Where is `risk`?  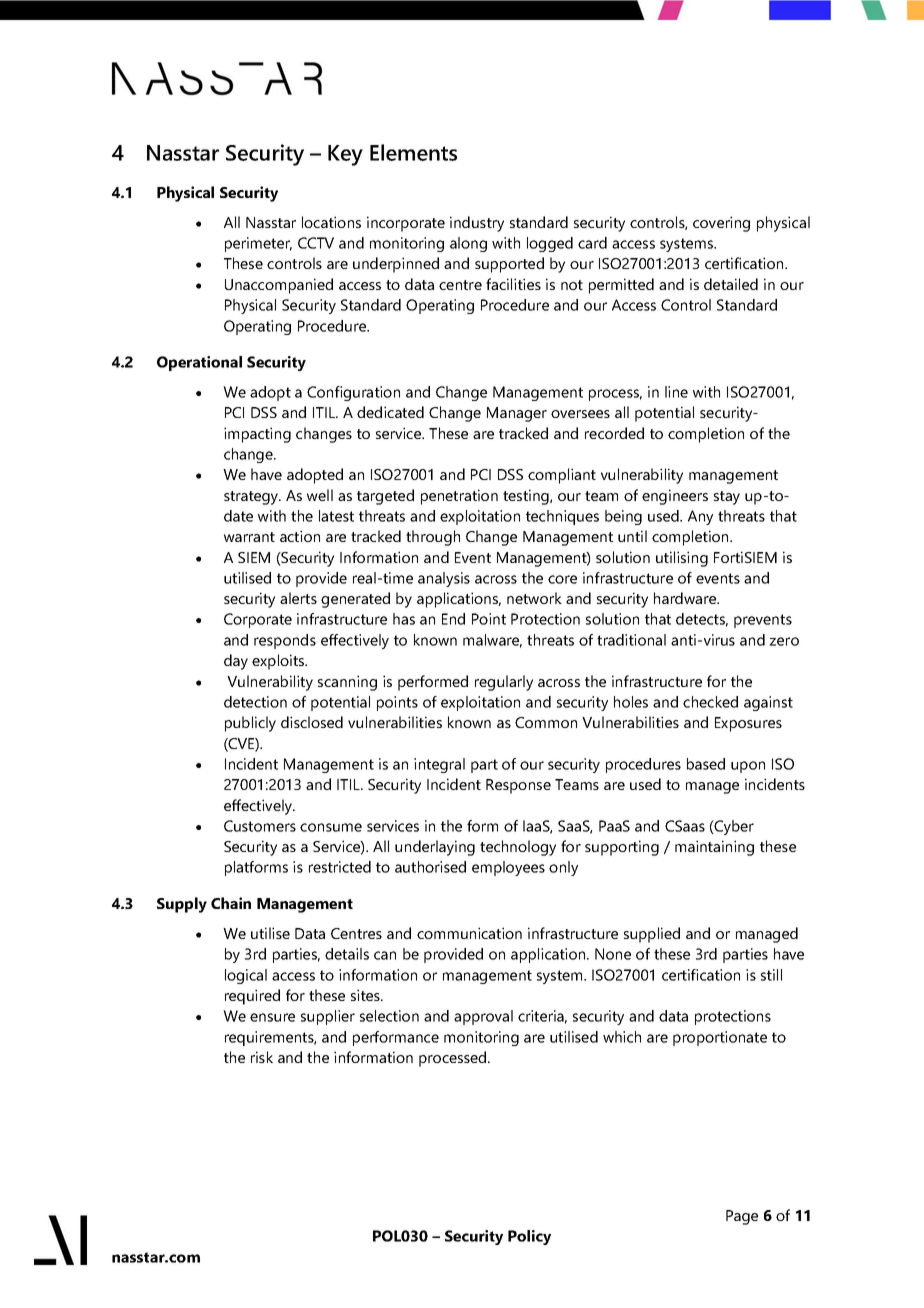 risk is located at coordinates (262, 1057).
